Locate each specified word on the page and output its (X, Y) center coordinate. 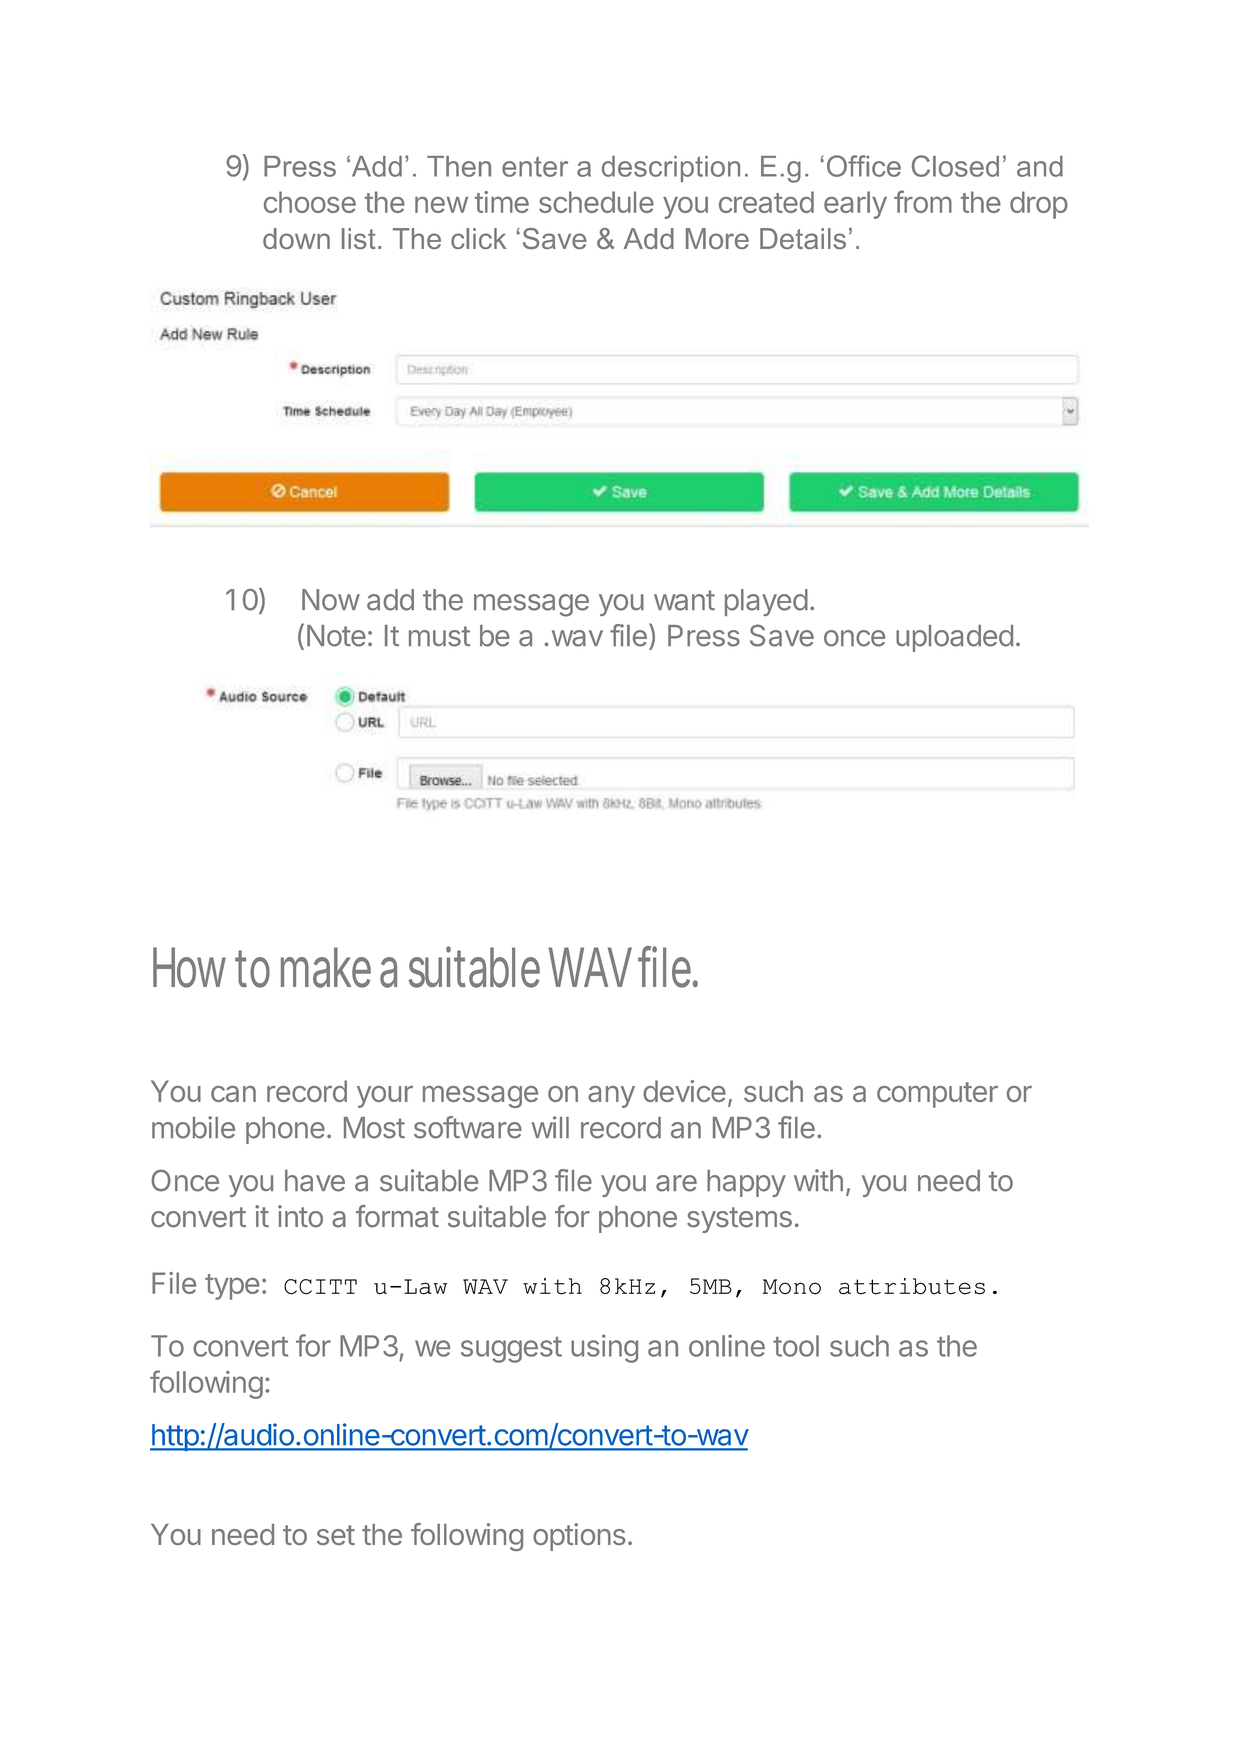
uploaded (954, 638)
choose (310, 202)
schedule (596, 202)
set (336, 1535)
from (923, 201)
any (611, 1097)
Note (336, 636)
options (579, 1537)
